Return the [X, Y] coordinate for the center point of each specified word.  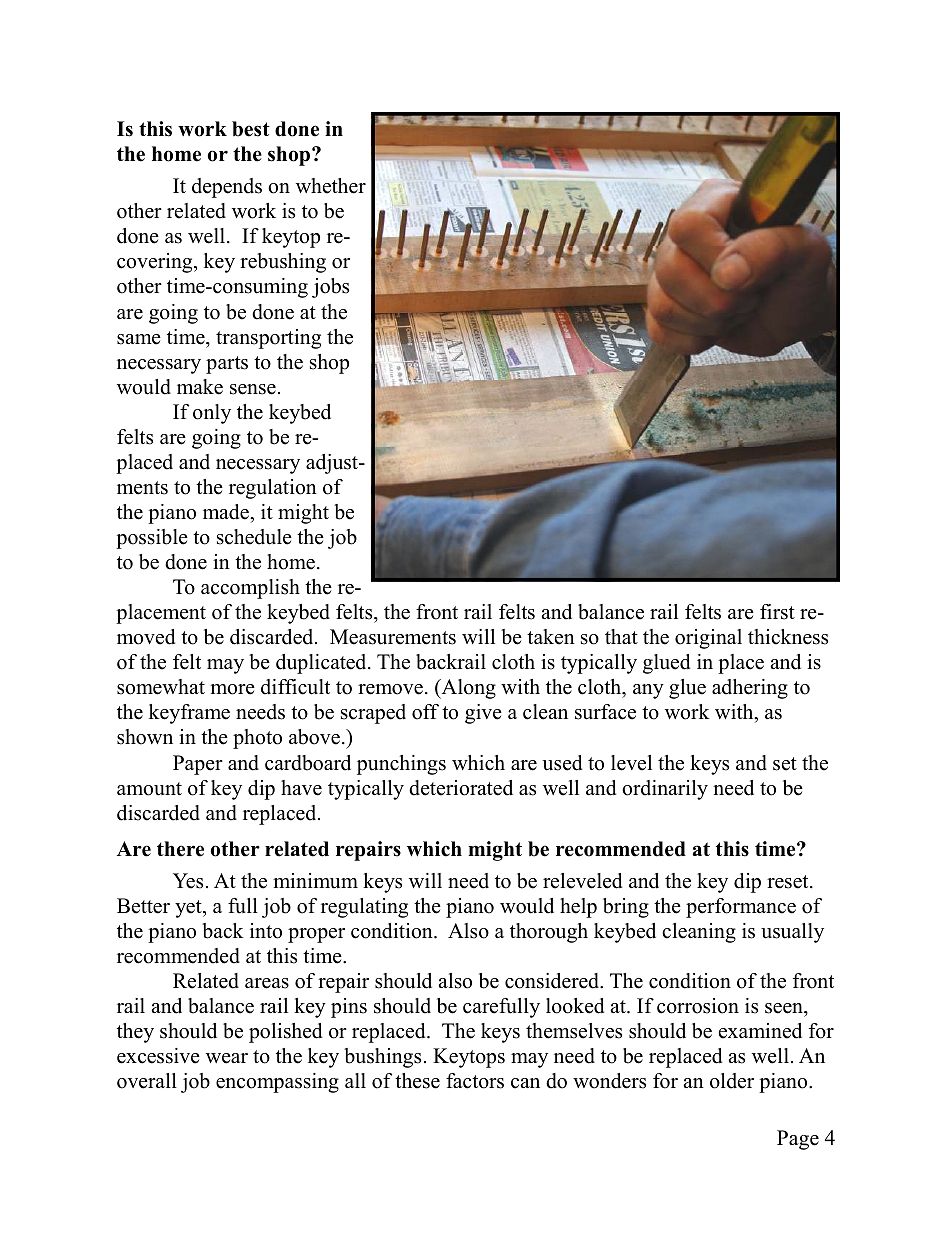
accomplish [250, 589]
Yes [188, 881]
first [777, 612]
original [708, 639]
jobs [330, 288]
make [200, 387]
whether [331, 186]
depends [227, 188]
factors [475, 1081]
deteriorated [461, 788]
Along [467, 689]
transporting [268, 339]
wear [227, 1058]
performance [741, 908]
